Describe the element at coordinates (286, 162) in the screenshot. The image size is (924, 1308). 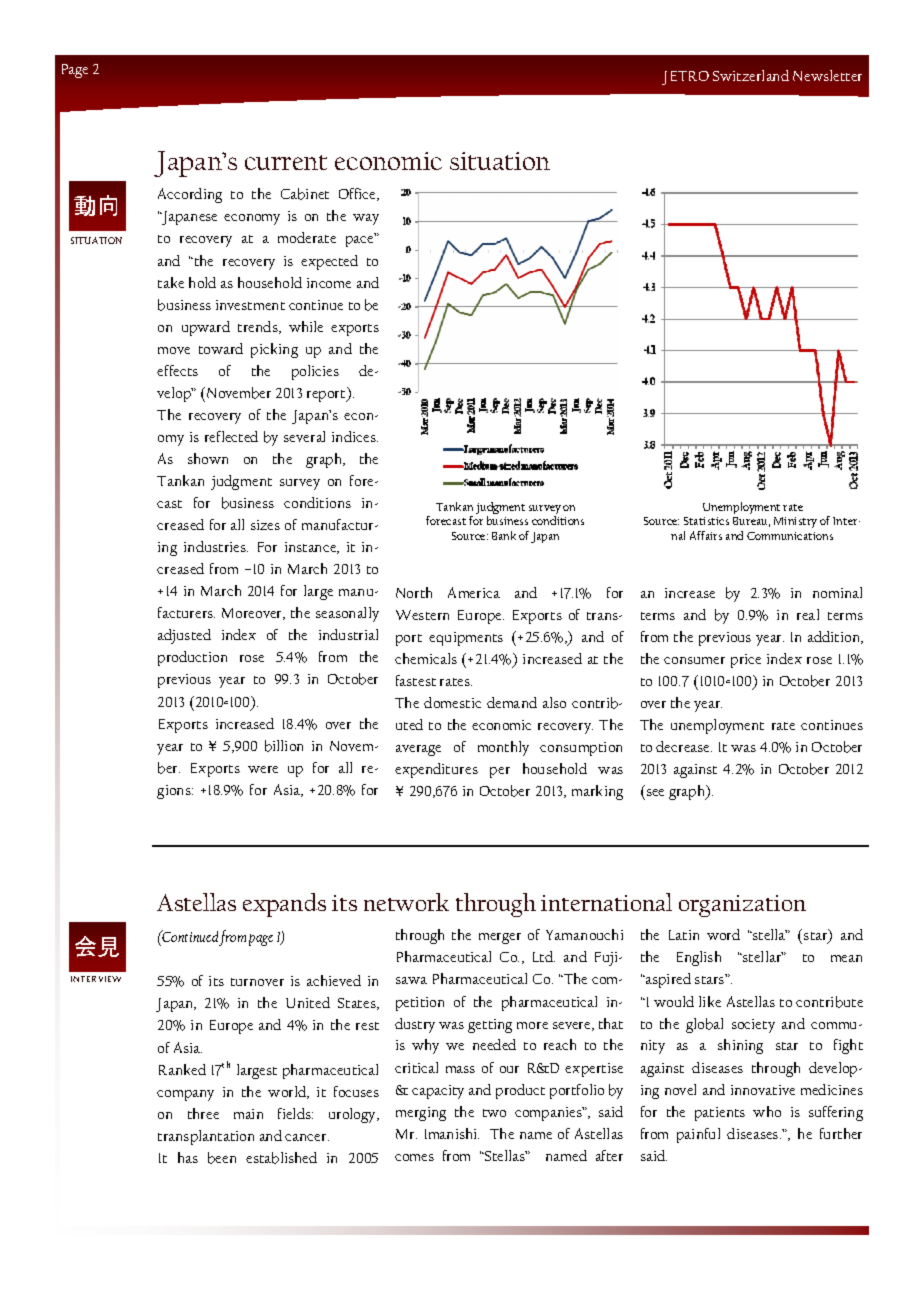
I see `current` at that location.
